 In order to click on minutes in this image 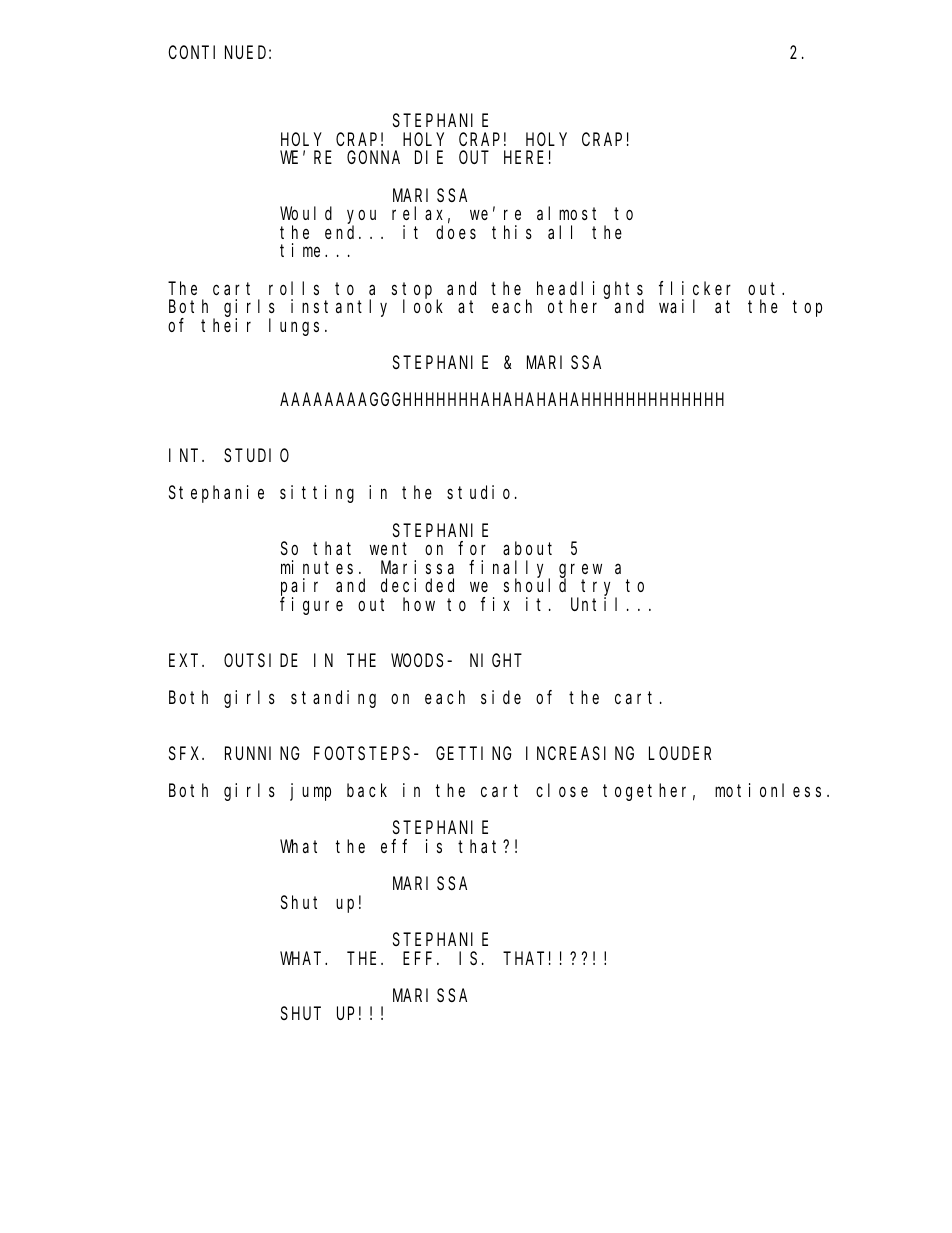, I will do `click(317, 567)`.
